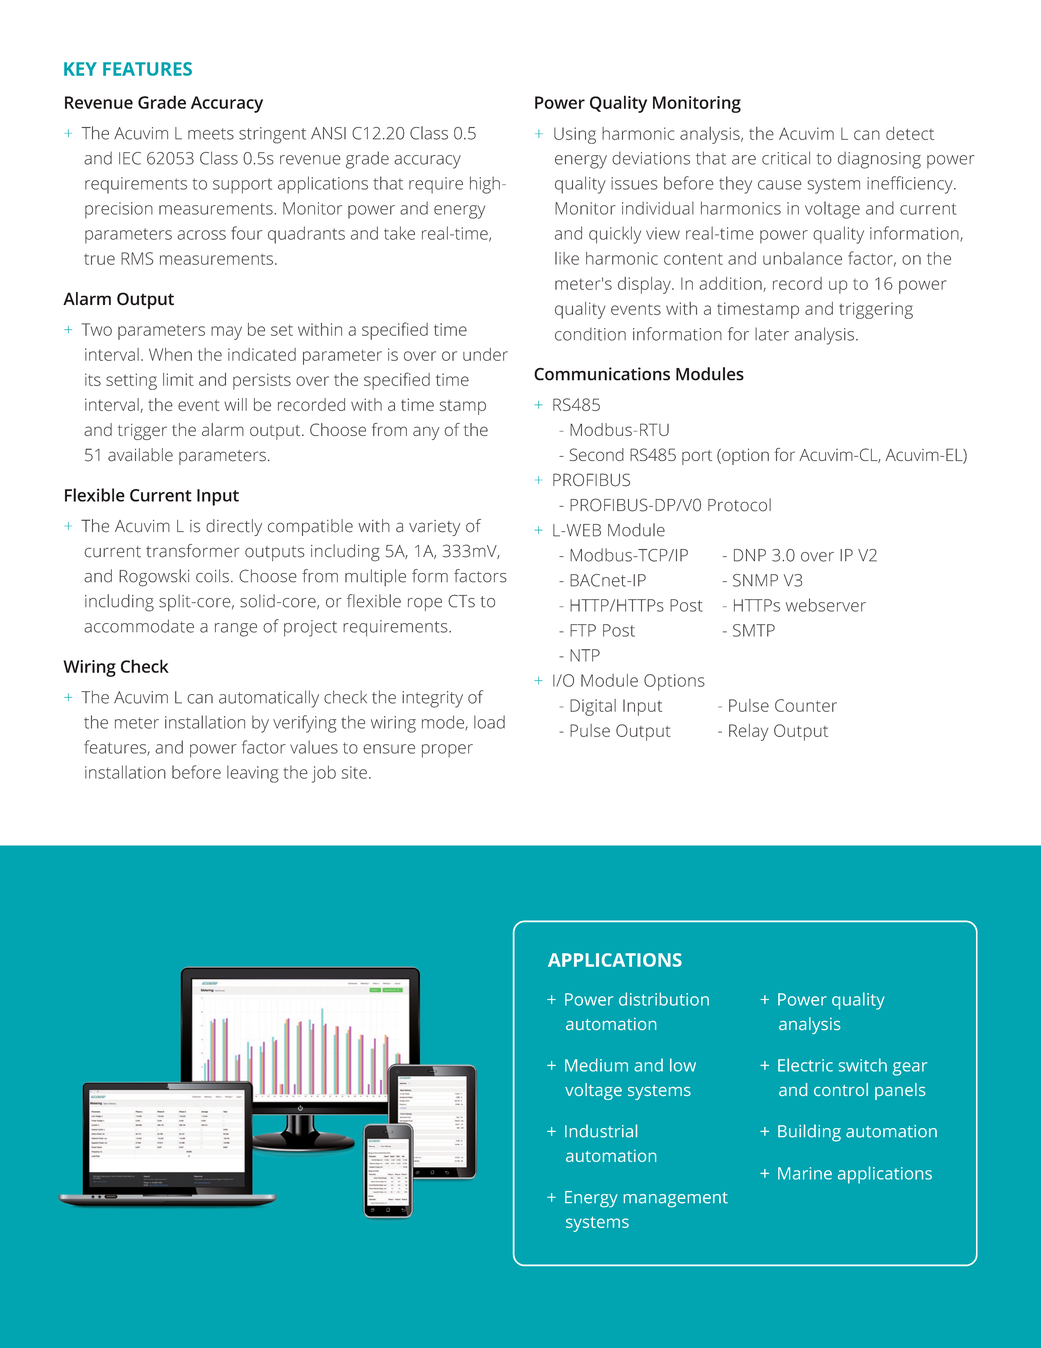 The width and height of the screenshot is (1041, 1348). I want to click on FTP, so click(583, 630).
